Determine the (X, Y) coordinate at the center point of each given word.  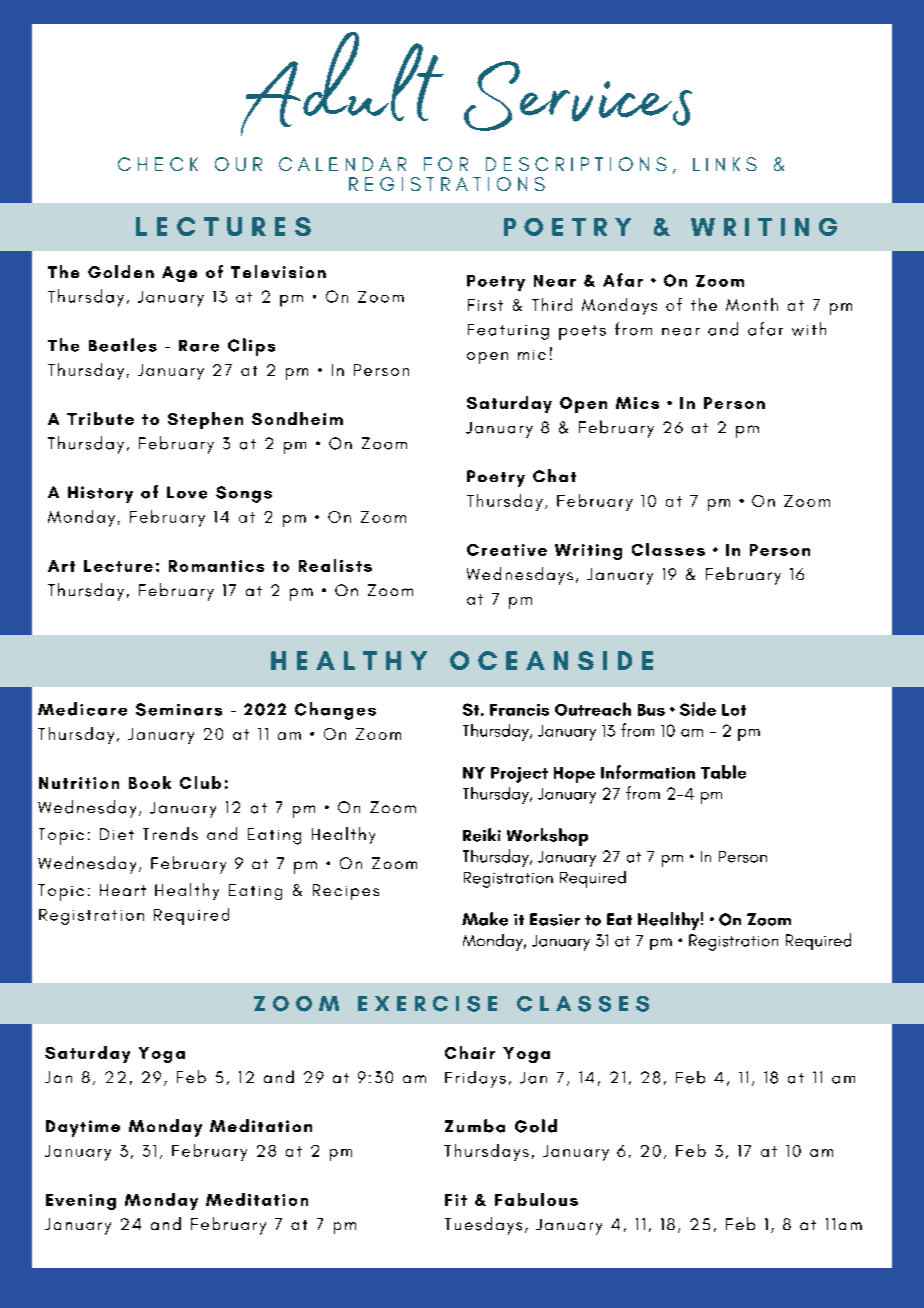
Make (485, 919)
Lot (734, 710)
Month (752, 304)
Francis (519, 710)
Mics (637, 403)
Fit (456, 1200)
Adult (342, 84)
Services (578, 96)
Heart (123, 890)
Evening (81, 1202)
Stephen (205, 420)
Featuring (508, 332)
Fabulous (536, 1199)
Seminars (179, 709)
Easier (555, 919)
